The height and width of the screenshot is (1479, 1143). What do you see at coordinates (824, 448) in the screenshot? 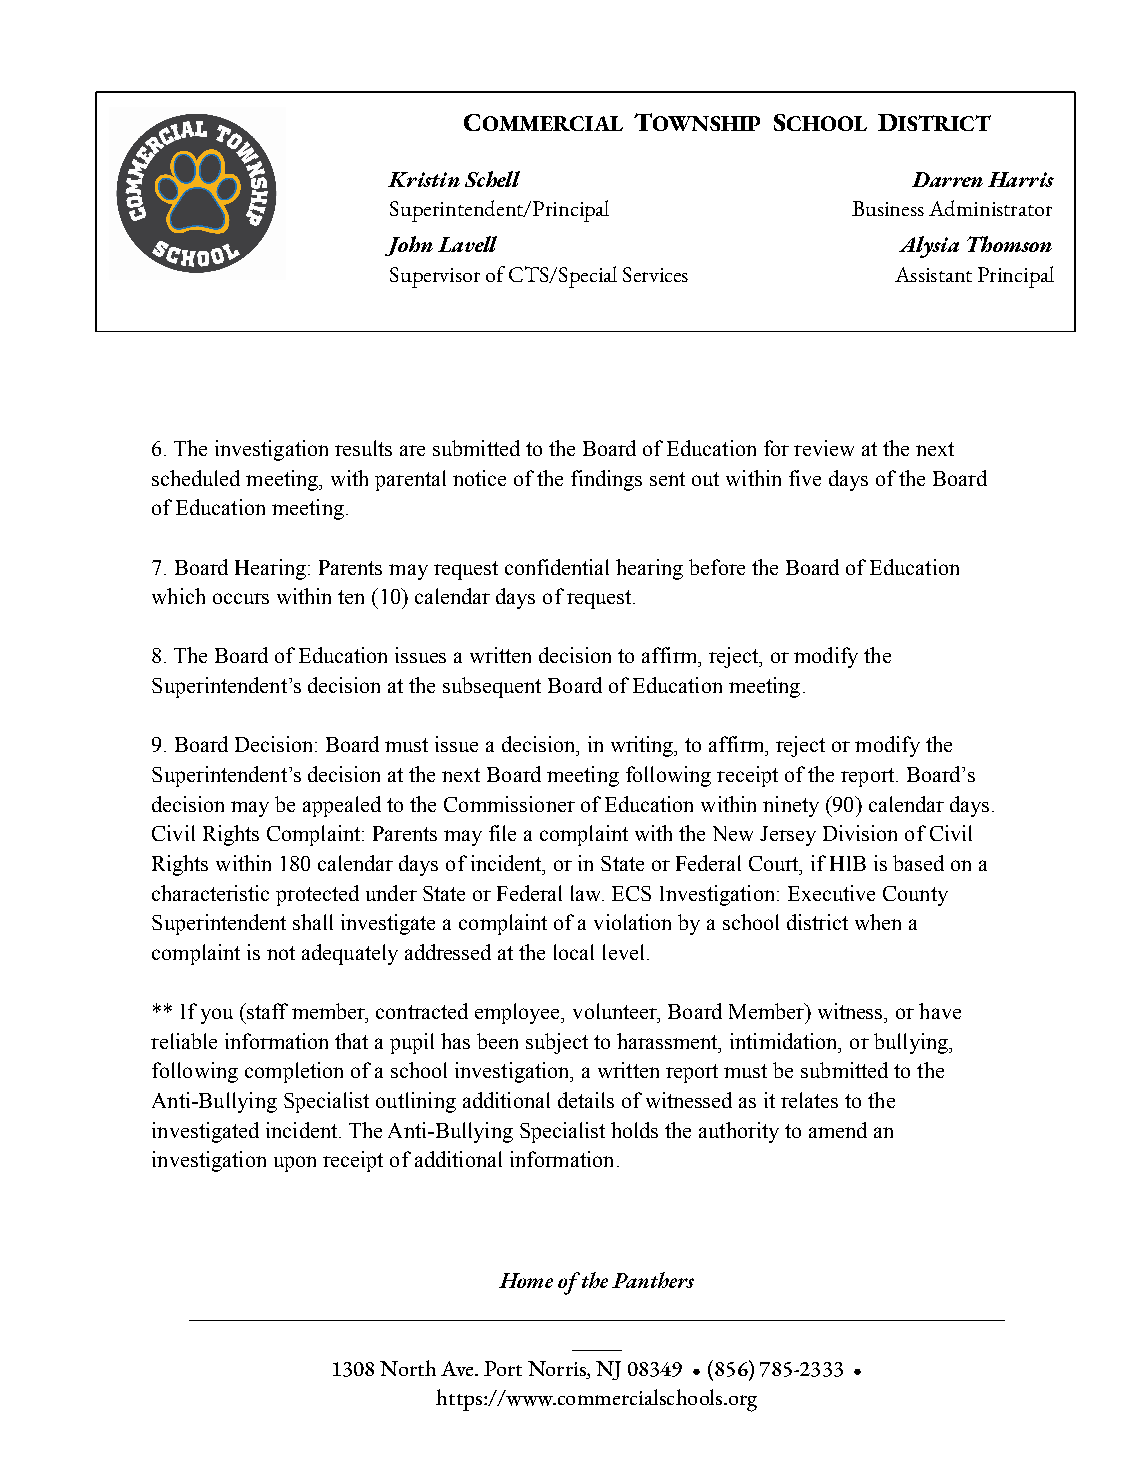
I see `review` at bounding box center [824, 448].
